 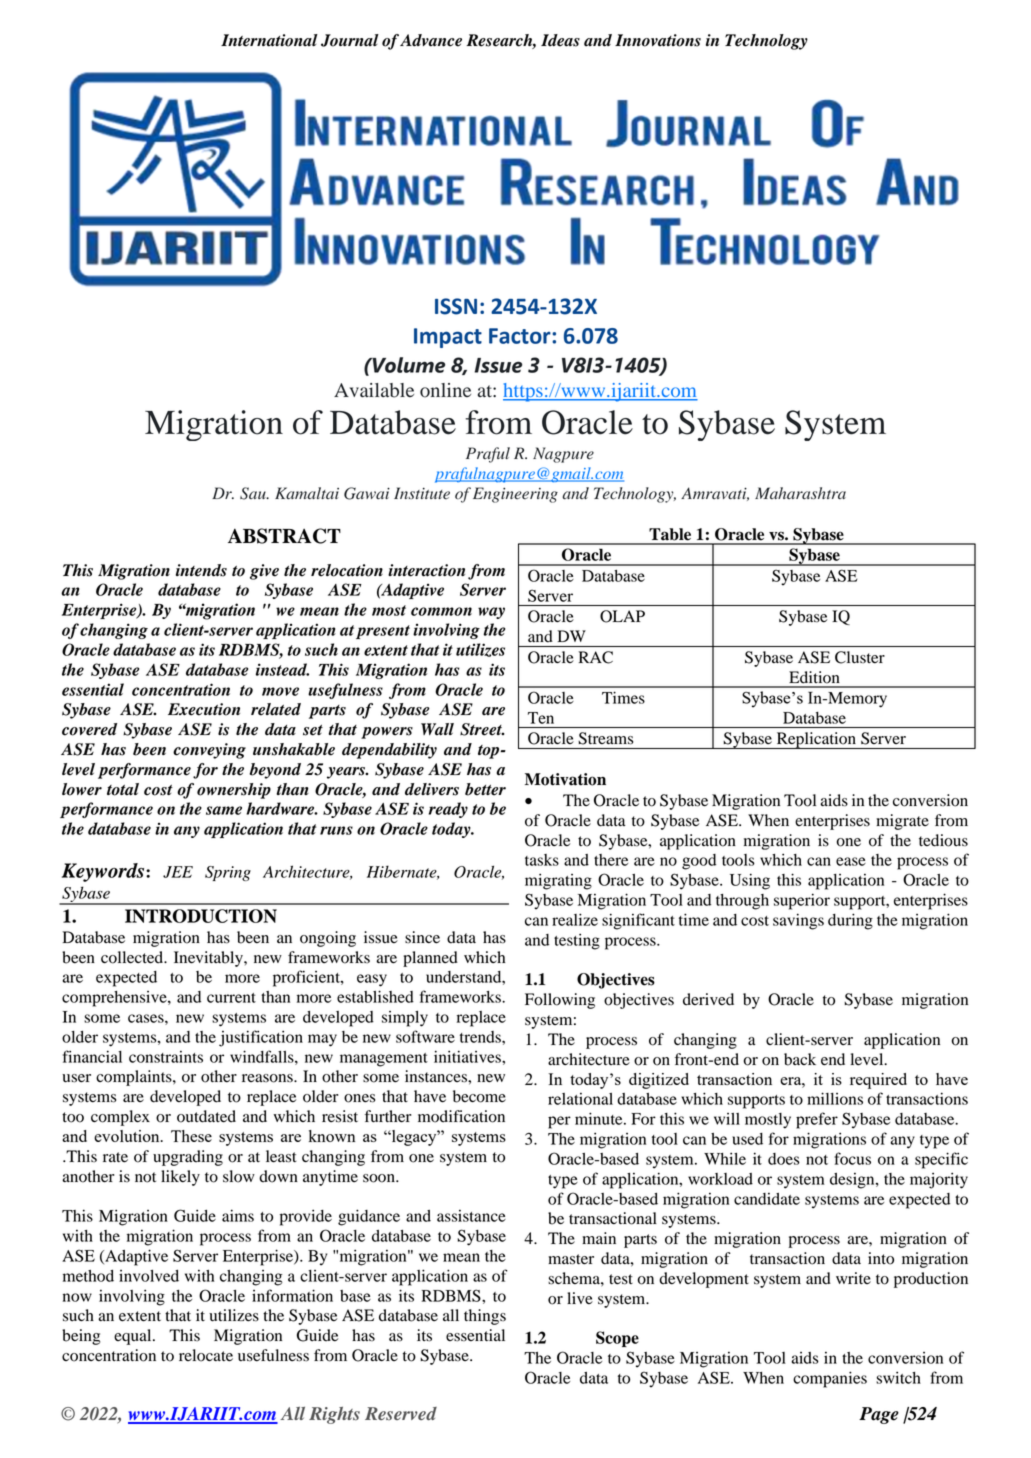 What do you see at coordinates (816, 740) in the page?
I see `Replication` at bounding box center [816, 740].
